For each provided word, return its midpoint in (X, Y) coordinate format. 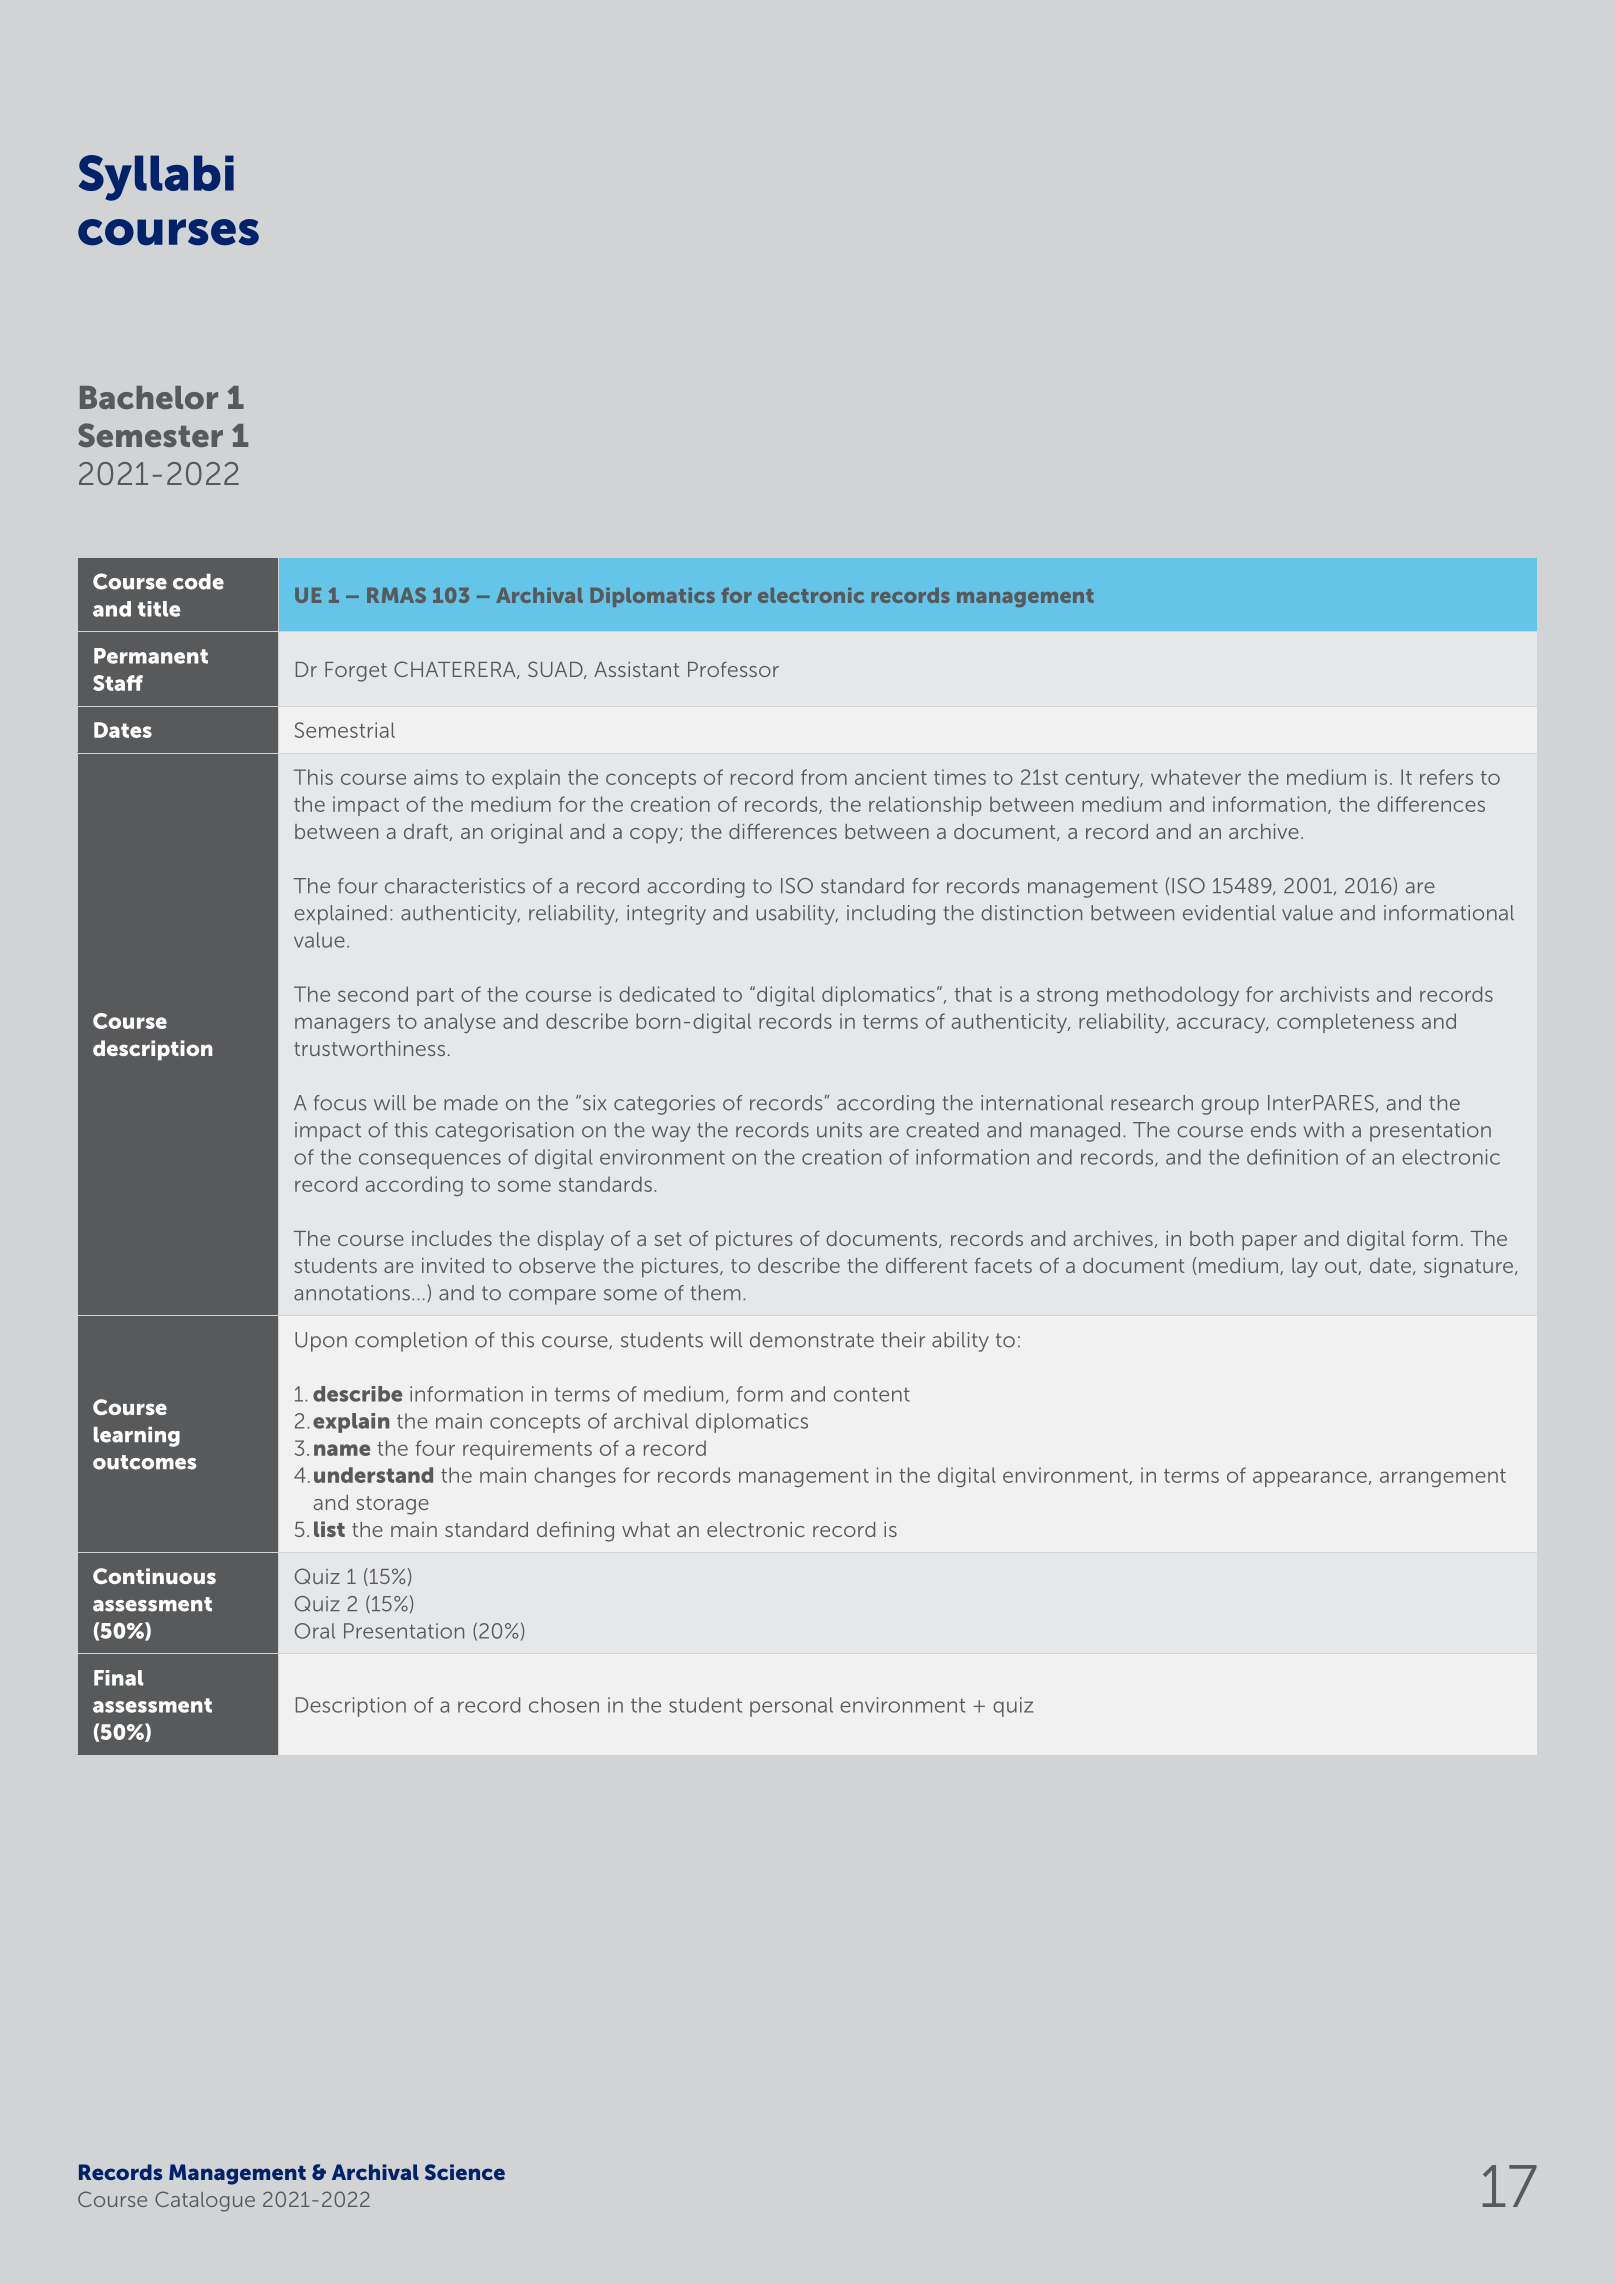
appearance (1310, 1479)
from (824, 777)
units (839, 1130)
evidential (1229, 913)
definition (1292, 1157)
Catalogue (205, 2201)
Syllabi (156, 178)
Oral (315, 1631)
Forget (356, 672)
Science (465, 2172)
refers (1446, 777)
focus (340, 1103)
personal (791, 1707)
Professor (733, 669)
